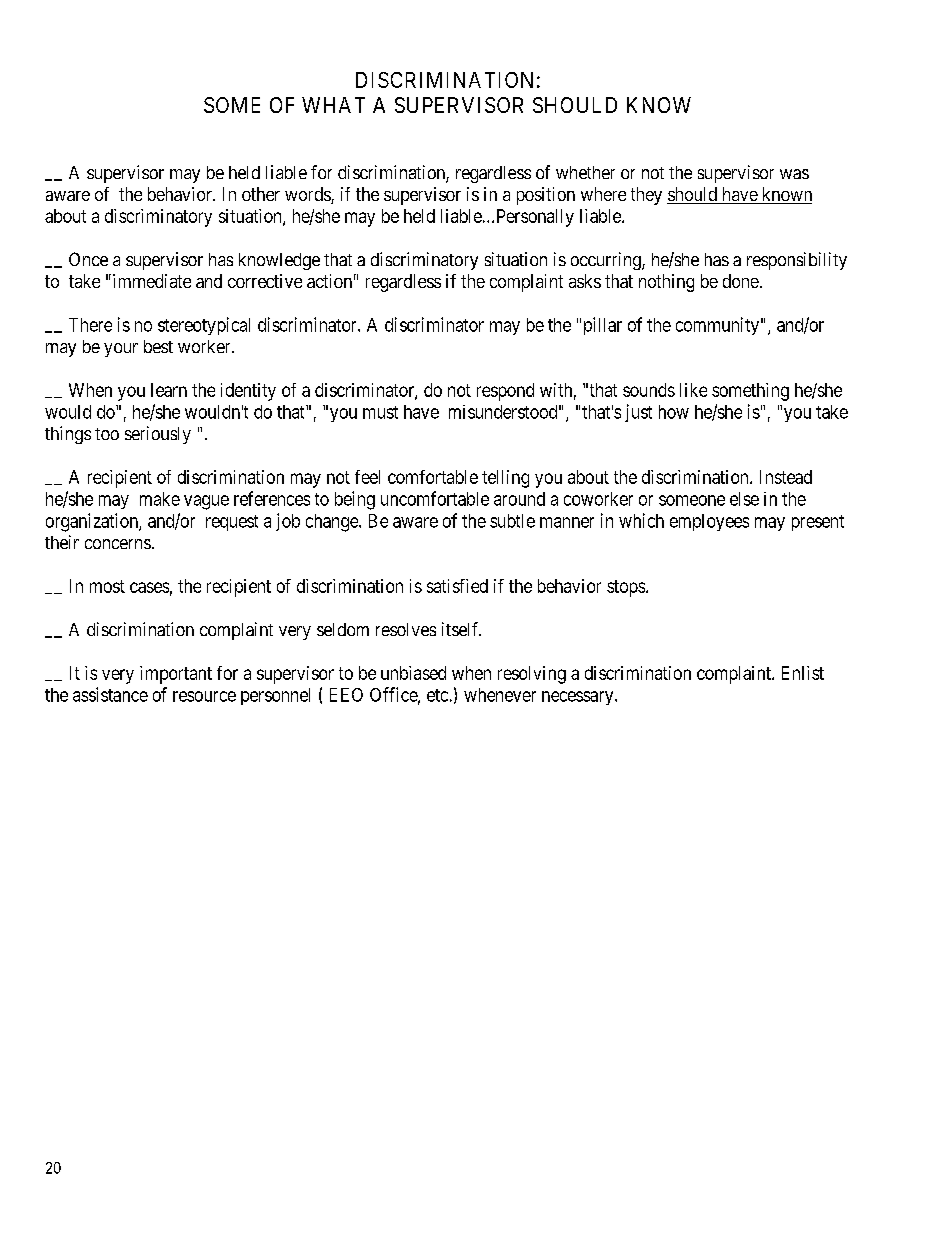 The width and height of the screenshot is (952, 1233). Describe the element at coordinates (169, 390) in the screenshot. I see `learn` at that location.
